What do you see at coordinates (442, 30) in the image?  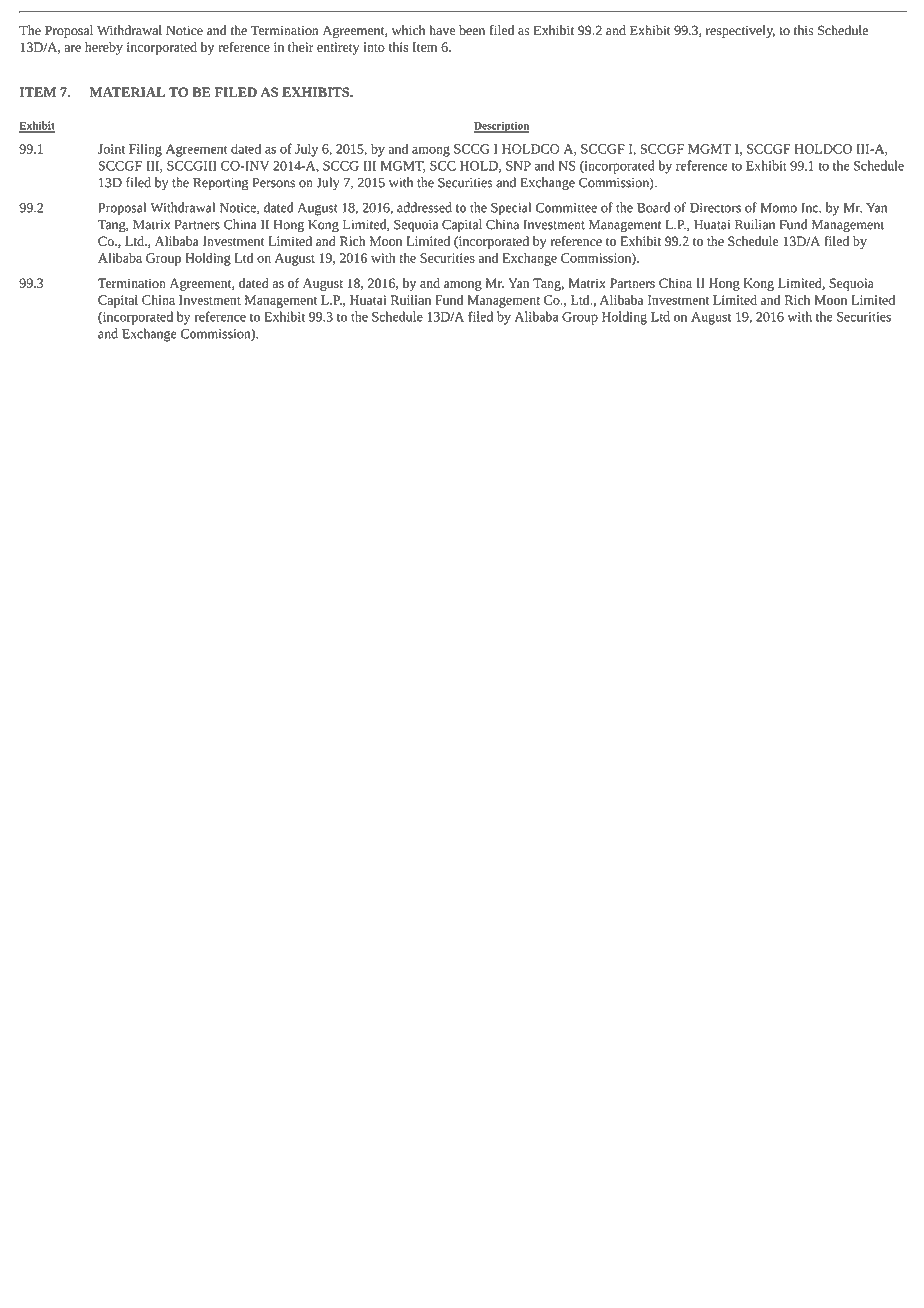 I see `have` at bounding box center [442, 30].
